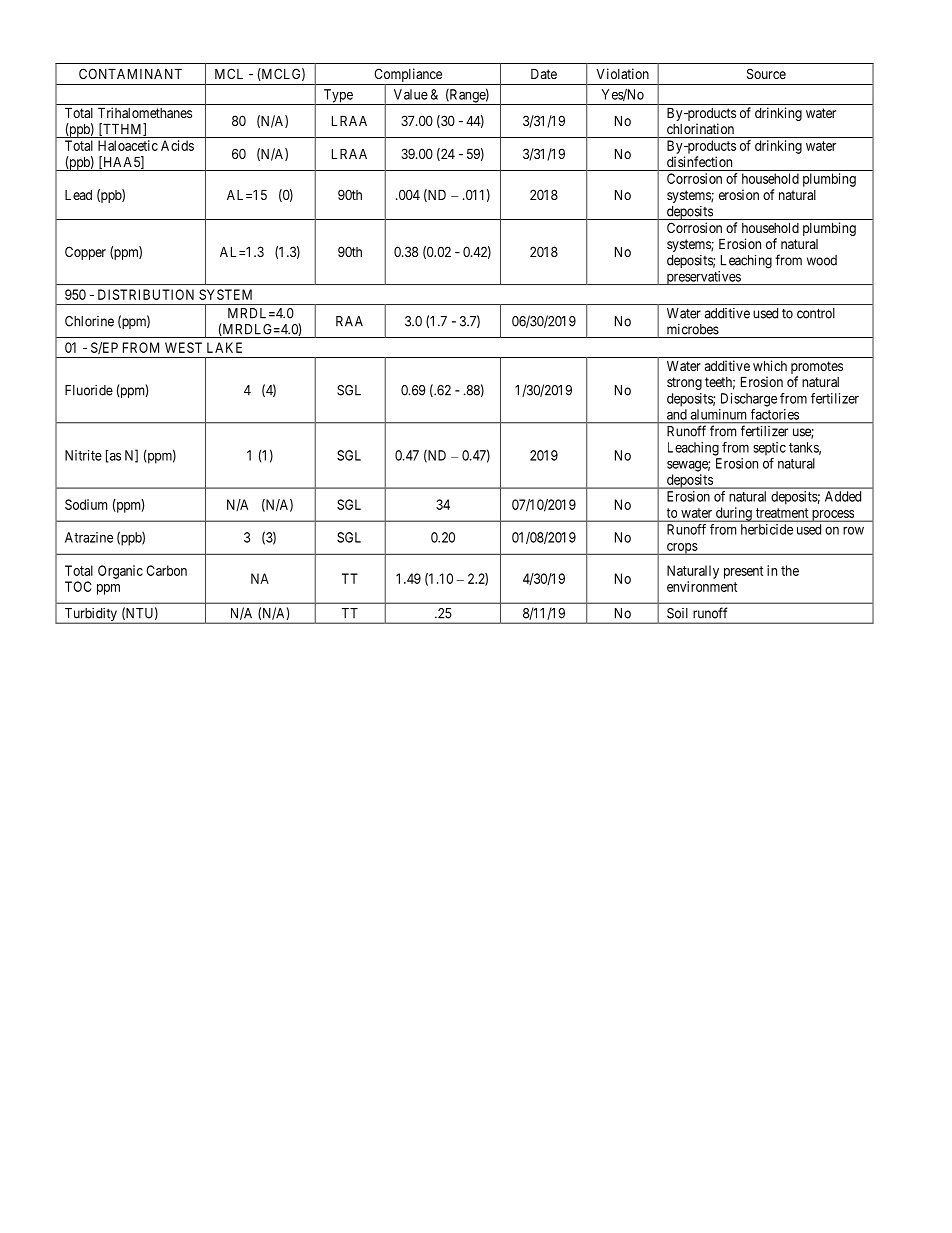 The height and width of the page is (1233, 952). I want to click on Source, so click(766, 73).
